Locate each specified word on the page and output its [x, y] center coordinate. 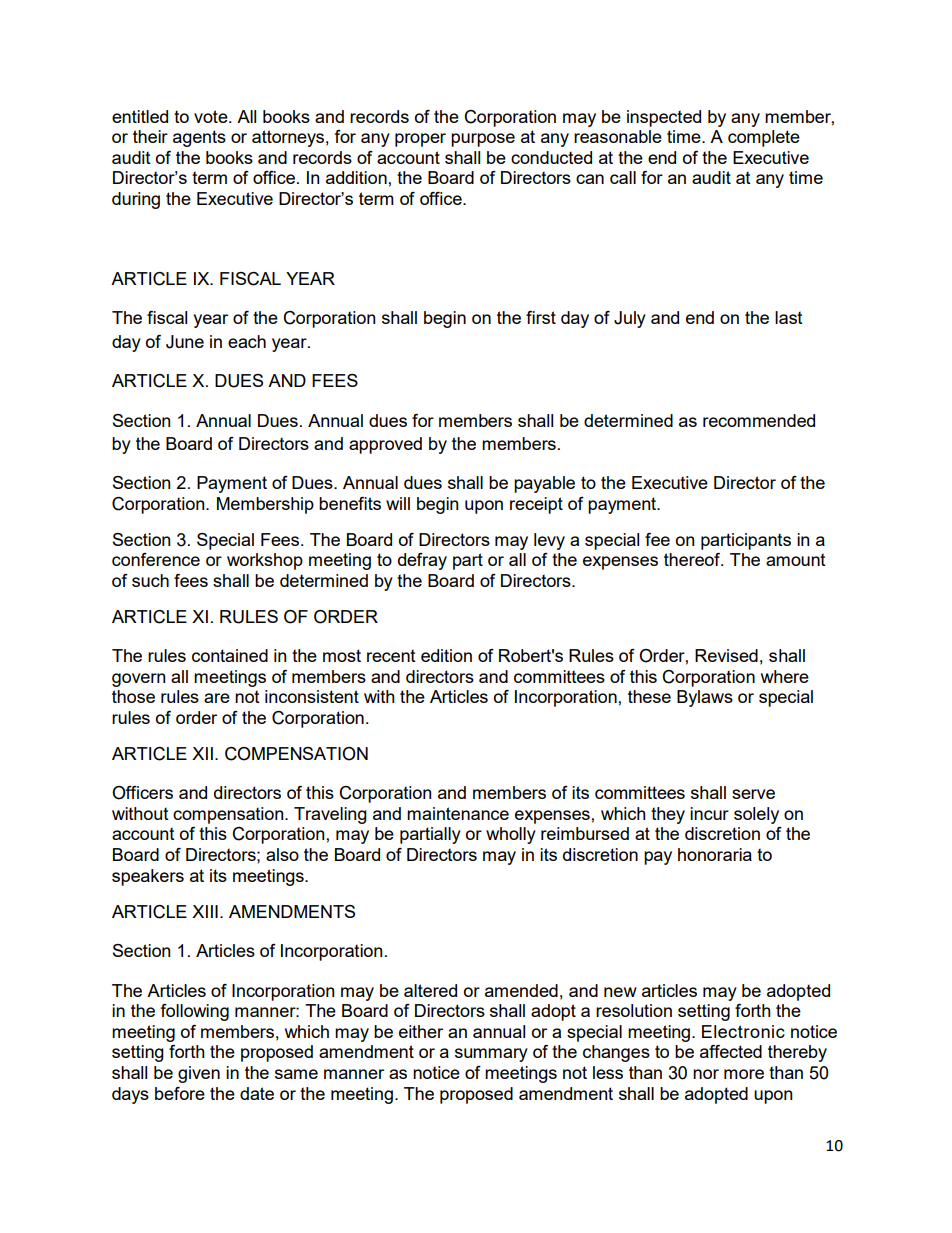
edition [446, 655]
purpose [483, 140]
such [150, 580]
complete [764, 138]
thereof [693, 559]
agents [199, 138]
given [199, 1074]
